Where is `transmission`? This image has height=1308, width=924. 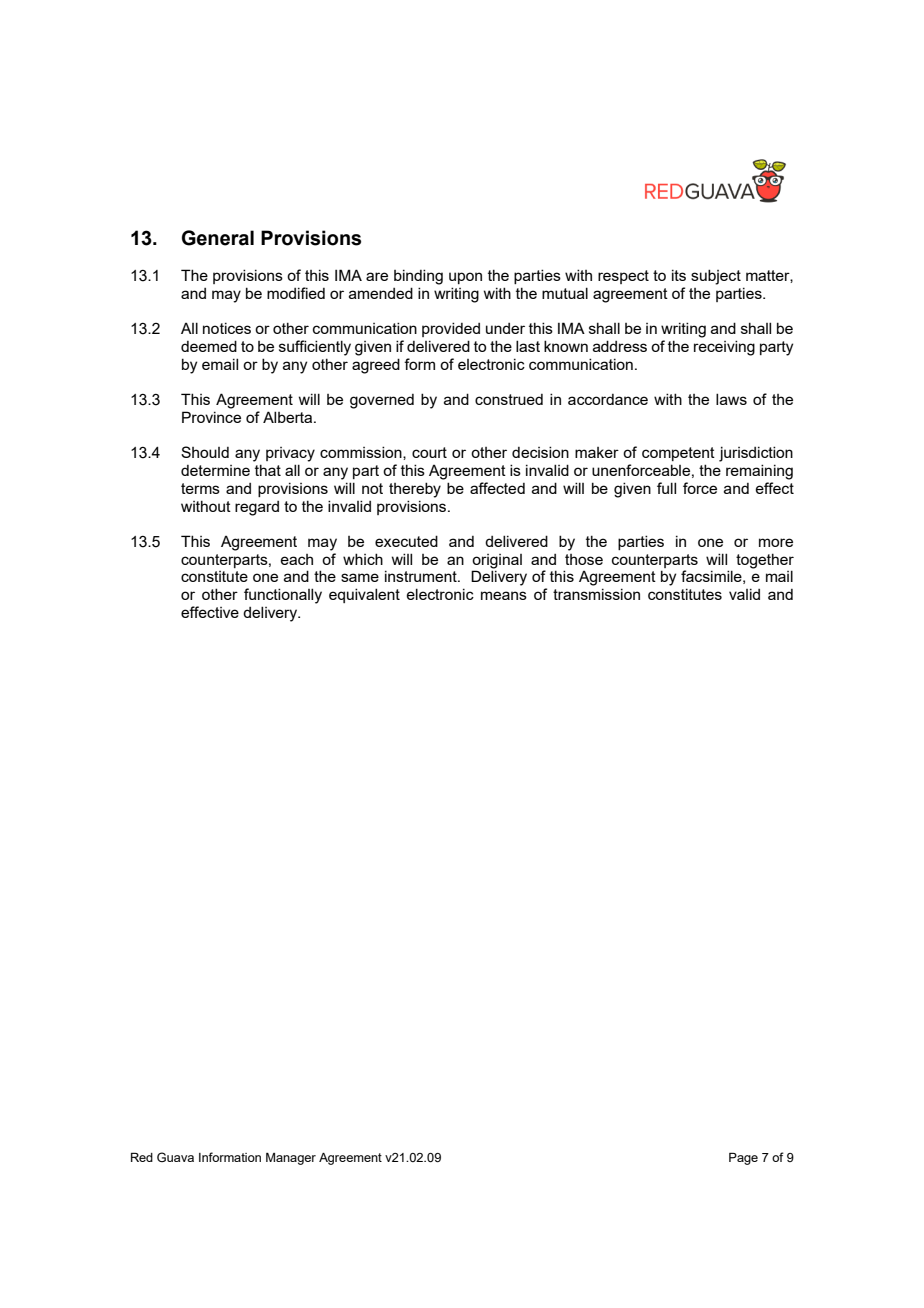 transmission is located at coordinates (596, 594).
